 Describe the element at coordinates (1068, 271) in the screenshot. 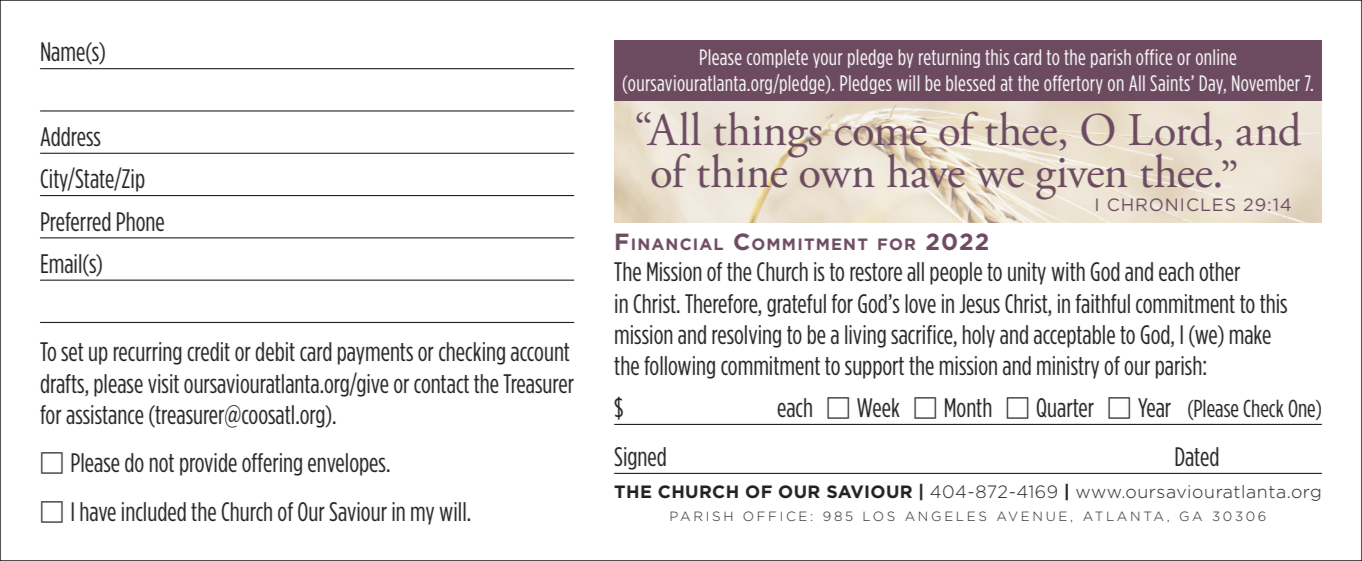

I see `with` at that location.
